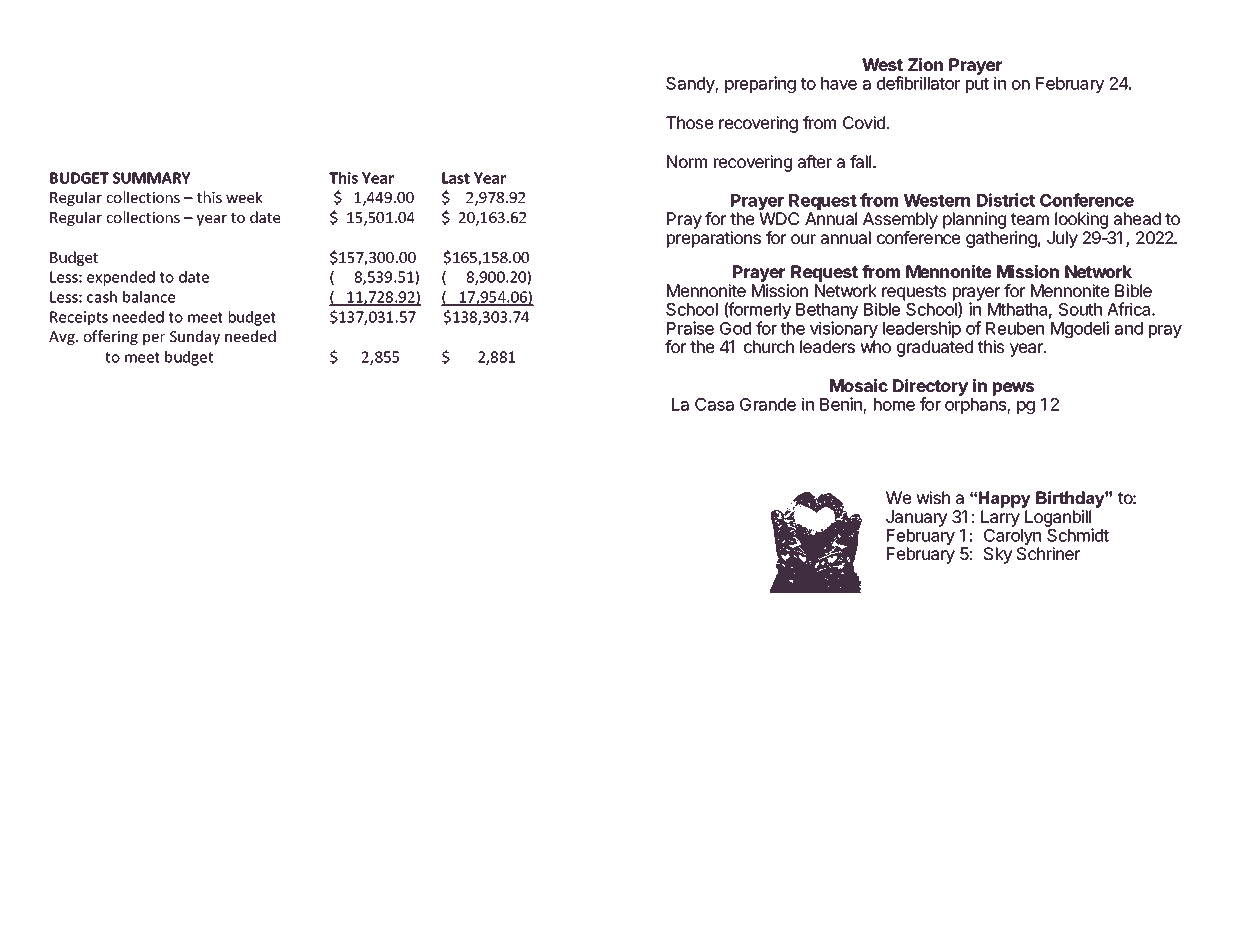 Image resolution: width=1233 pixels, height=952 pixels. I want to click on per, so click(154, 339).
